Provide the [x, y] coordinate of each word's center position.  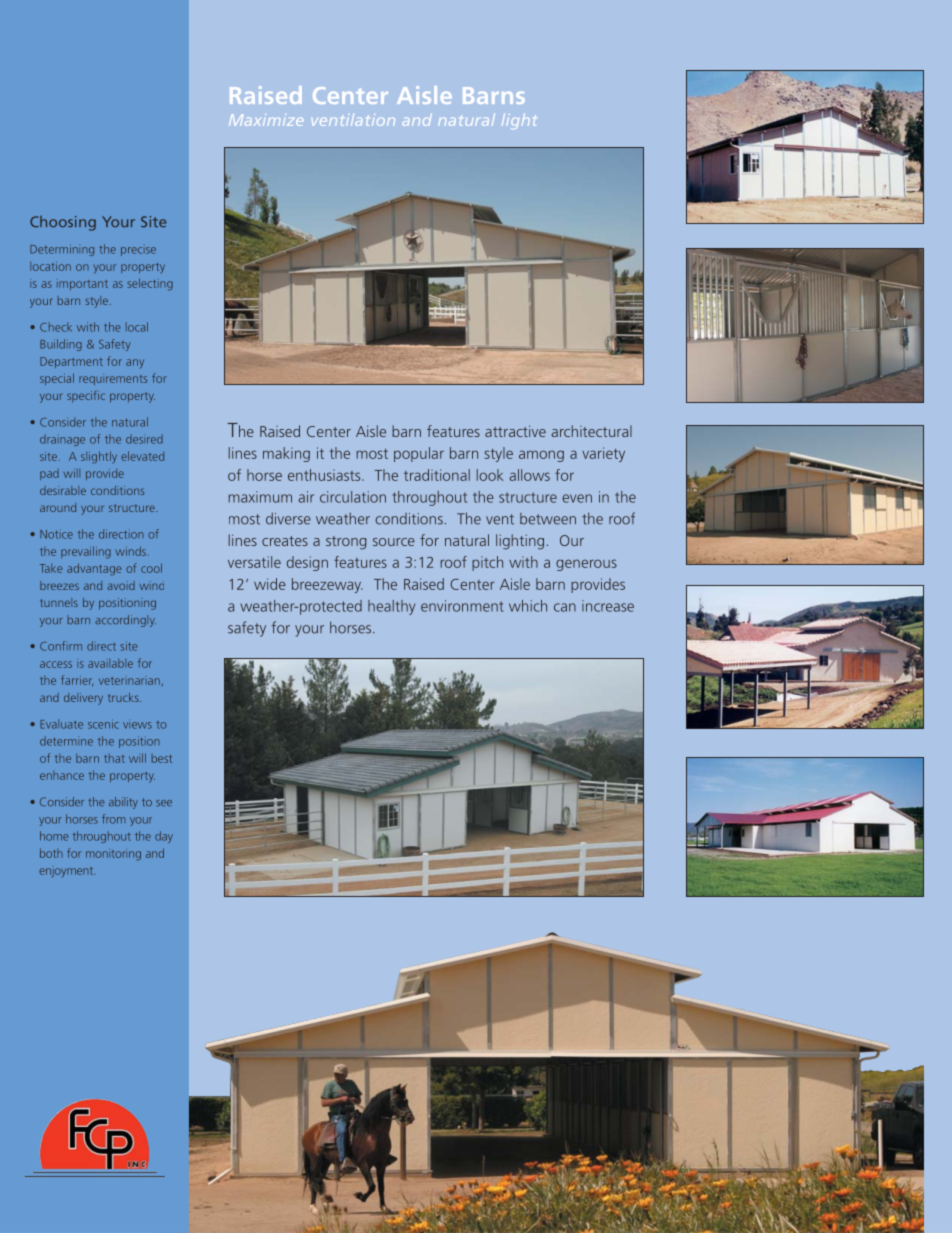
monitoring [113, 855]
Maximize [266, 120]
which [528, 606]
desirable [63, 490]
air [306, 497]
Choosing [63, 223]
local [137, 327]
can [565, 607]
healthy [391, 607]
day [164, 837]
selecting [150, 284]
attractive [515, 431]
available [110, 663]
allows [529, 475]
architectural [592, 431]
